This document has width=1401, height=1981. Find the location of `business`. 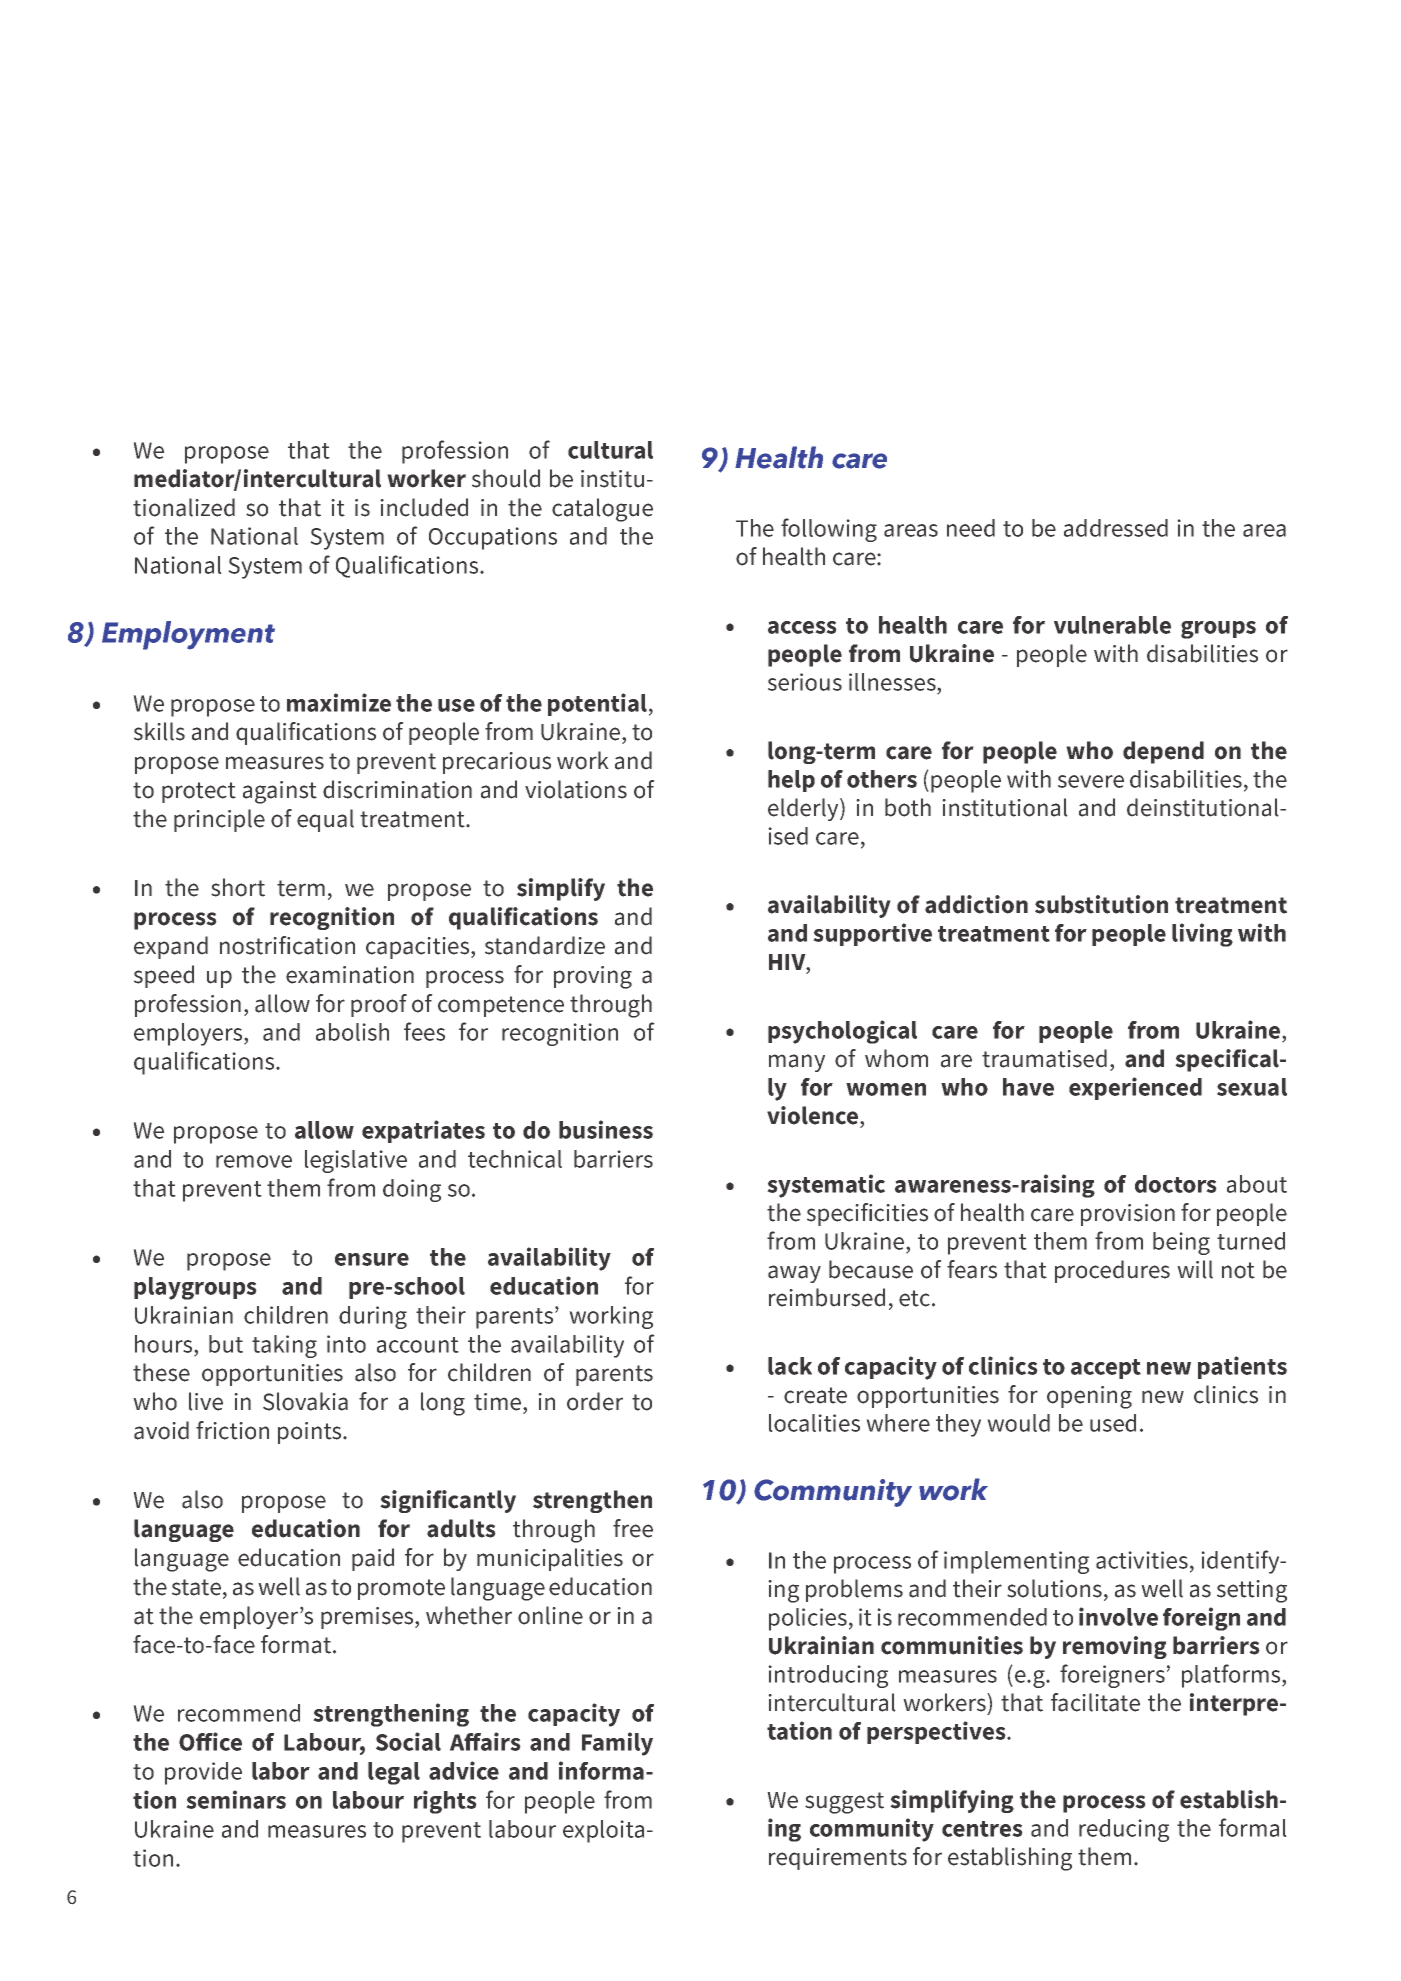

business is located at coordinates (606, 1129).
